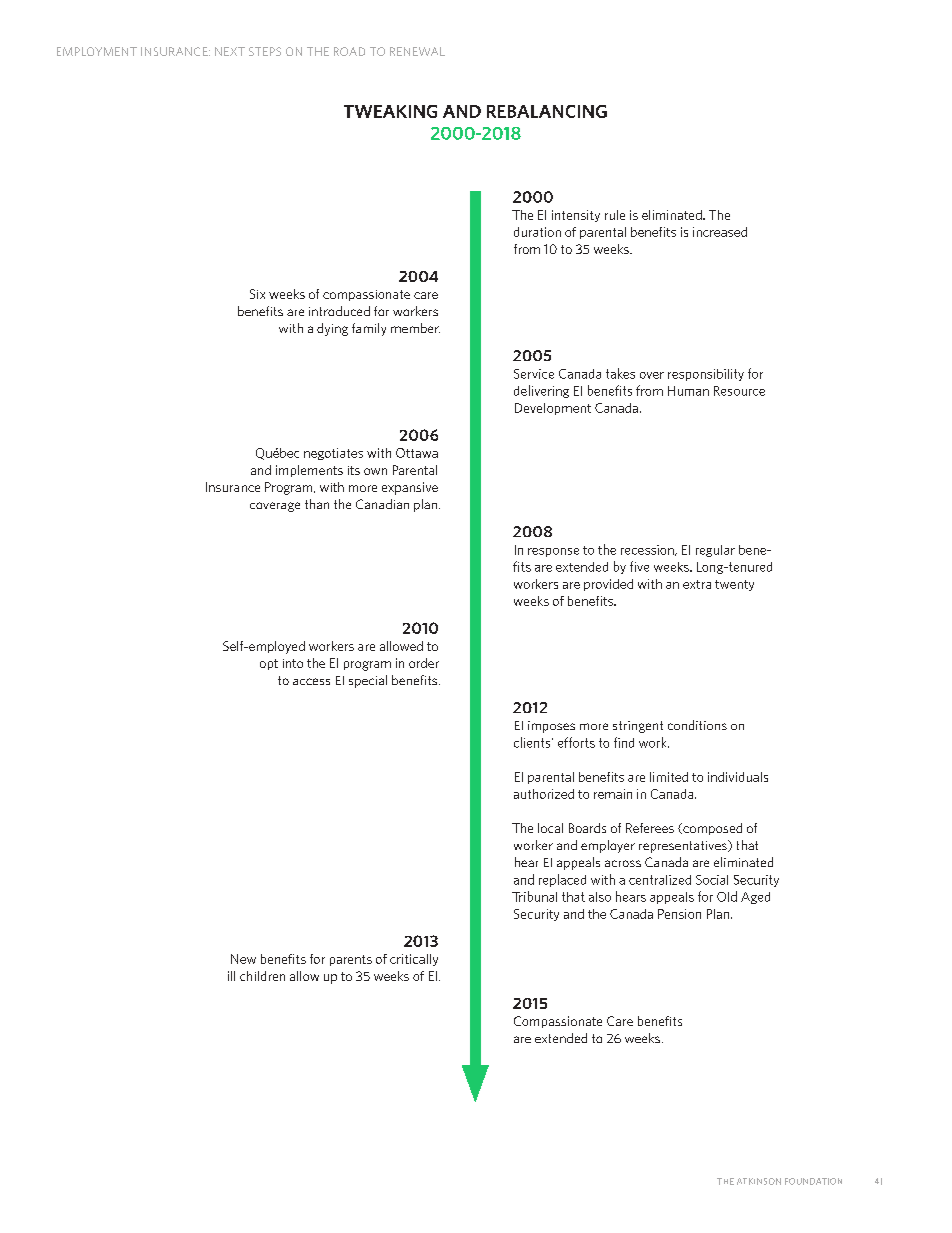 This screenshot has width=952, height=1233. What do you see at coordinates (230, 51) in the screenshot?
I see `NEXT` at bounding box center [230, 51].
